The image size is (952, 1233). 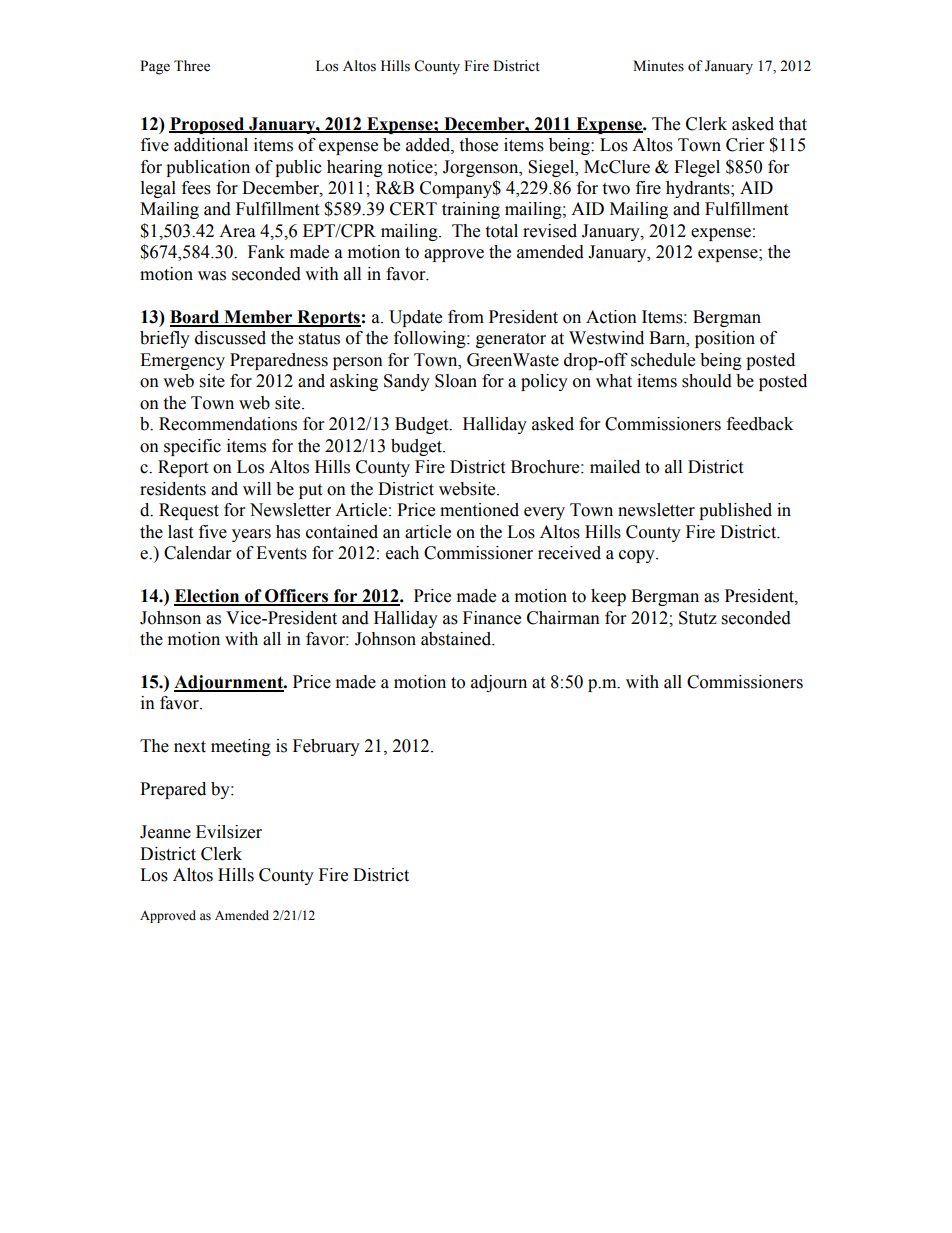 What do you see at coordinates (165, 832) in the screenshot?
I see `Jeanne` at bounding box center [165, 832].
